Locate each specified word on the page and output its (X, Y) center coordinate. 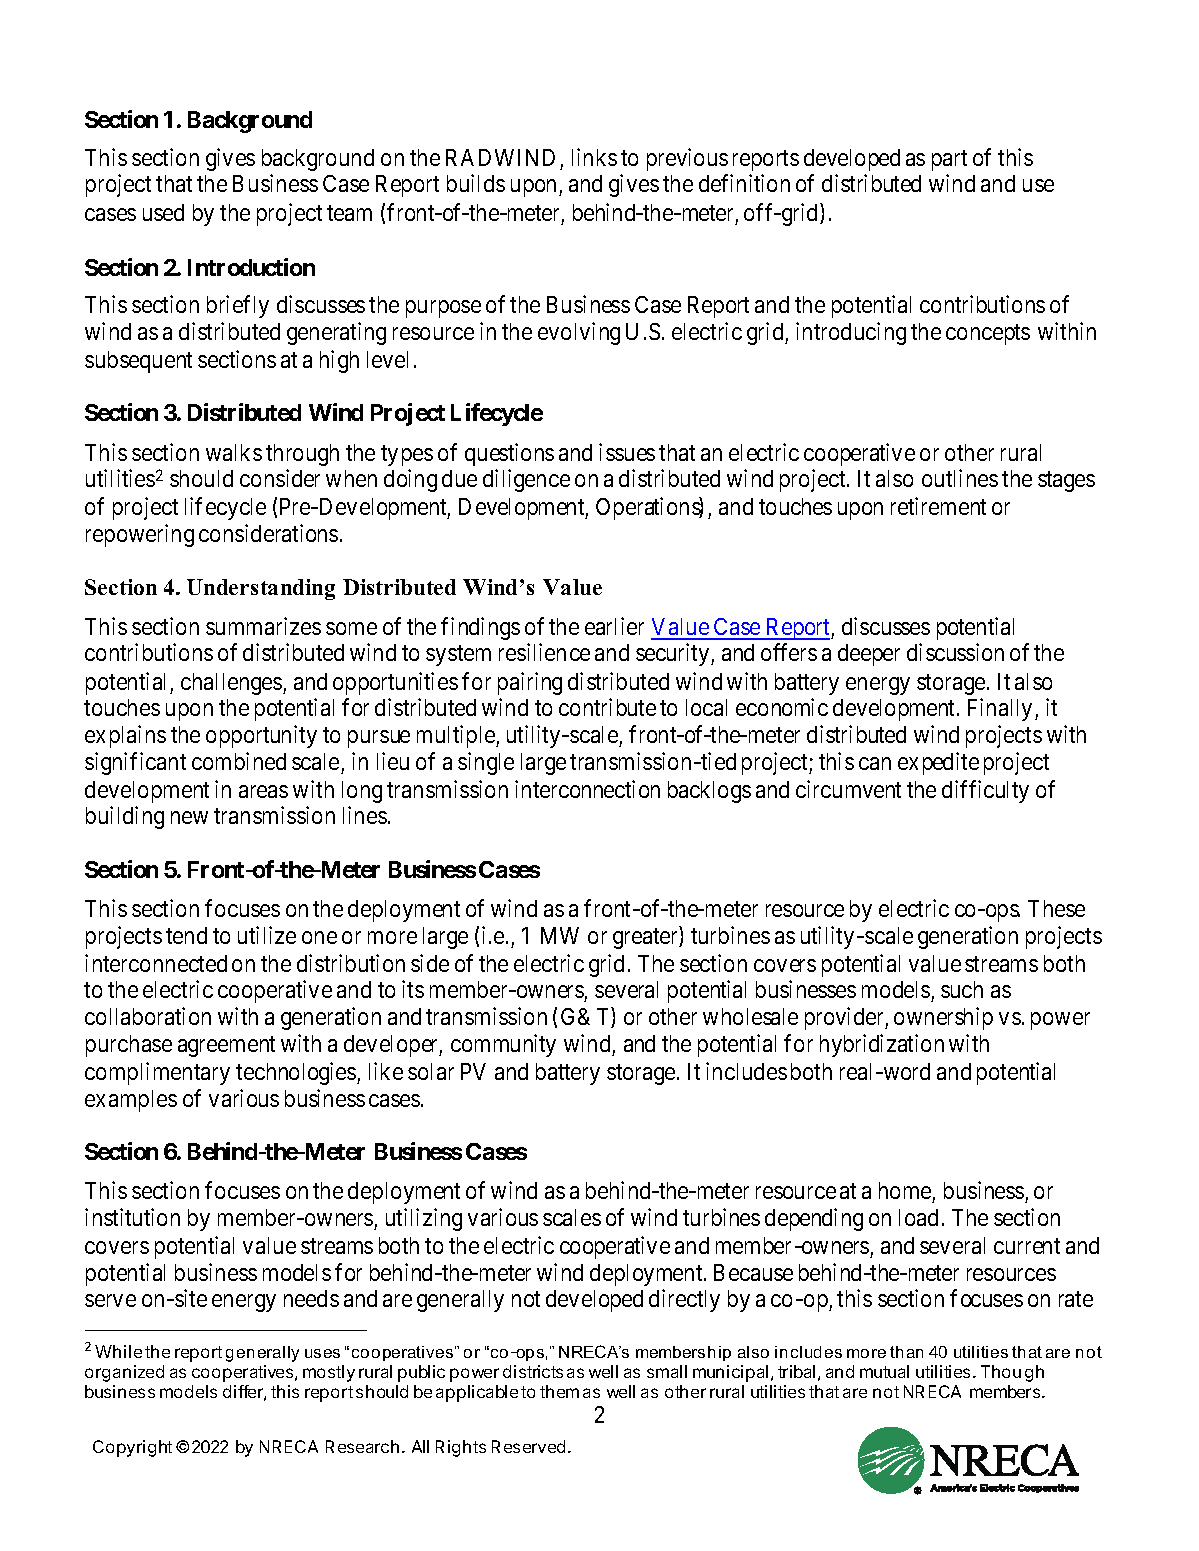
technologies (296, 1073)
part (949, 160)
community (503, 1045)
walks (234, 452)
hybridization (882, 1045)
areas (263, 791)
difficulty (985, 791)
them (559, 1391)
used (163, 212)
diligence (526, 480)
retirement (938, 506)
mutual (884, 1371)
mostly (329, 1373)
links (594, 157)
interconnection (587, 789)
